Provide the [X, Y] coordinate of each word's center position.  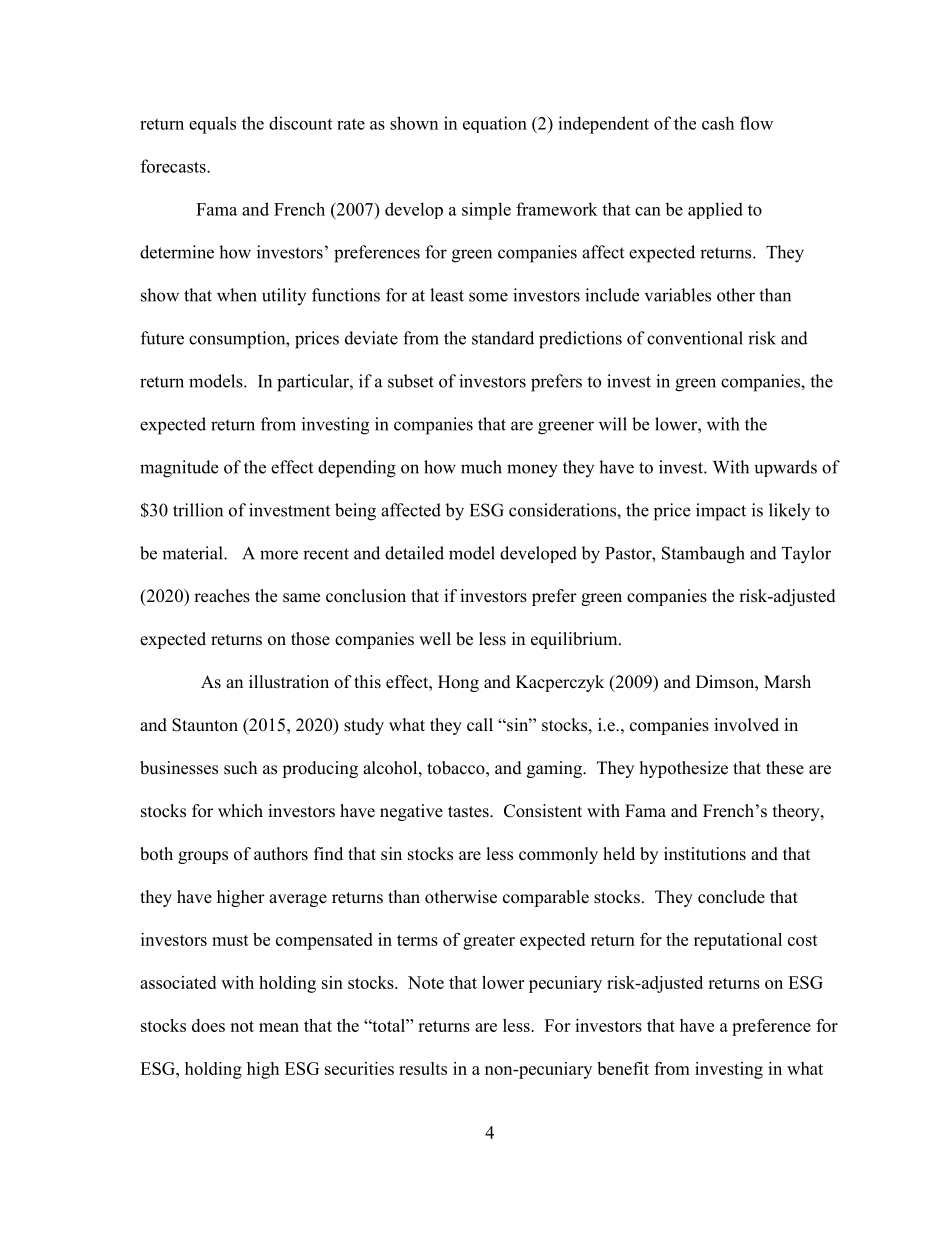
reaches [222, 596]
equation [495, 124]
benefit [623, 1068]
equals [212, 125]
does [208, 1025]
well [435, 639]
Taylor [806, 555]
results [423, 1068]
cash [718, 123]
